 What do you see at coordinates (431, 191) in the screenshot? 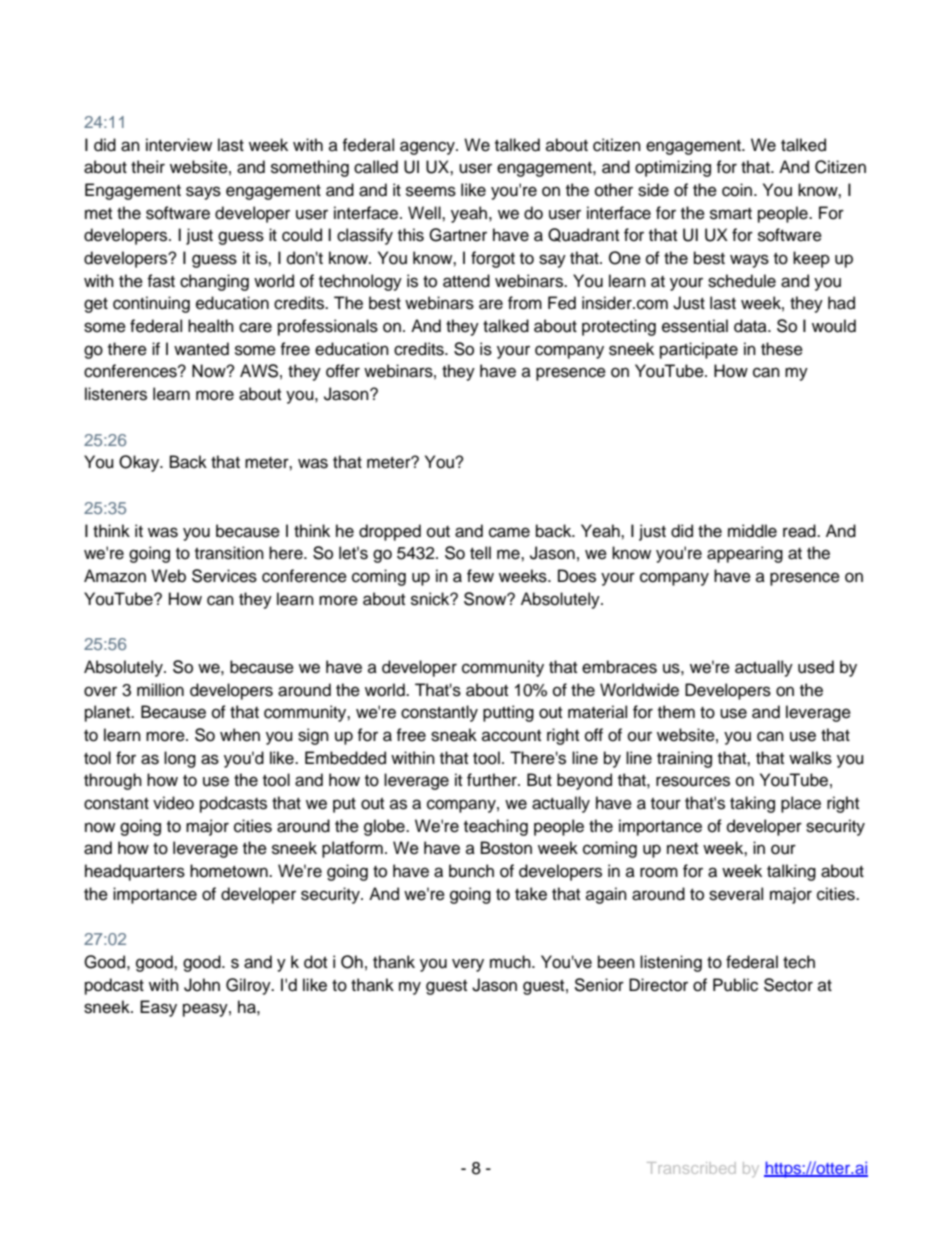
I see `seems` at bounding box center [431, 191].
